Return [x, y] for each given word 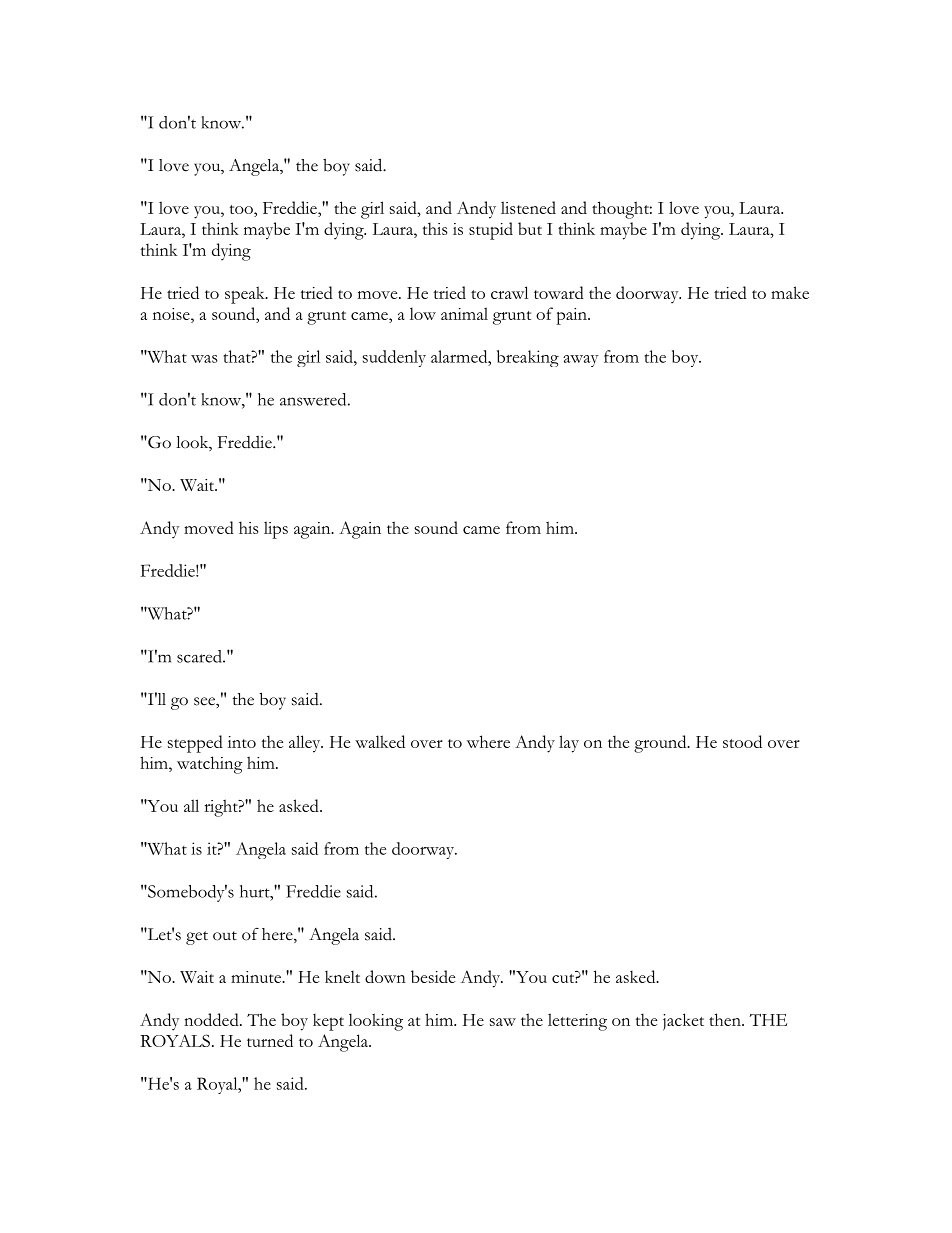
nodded [212, 1019]
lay [569, 744]
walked [380, 741]
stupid [491, 231]
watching [210, 765]
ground [661, 744]
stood [742, 741]
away [580, 361]
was [204, 359]
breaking [528, 358]
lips [276, 530]
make [790, 292]
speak [246, 295]
